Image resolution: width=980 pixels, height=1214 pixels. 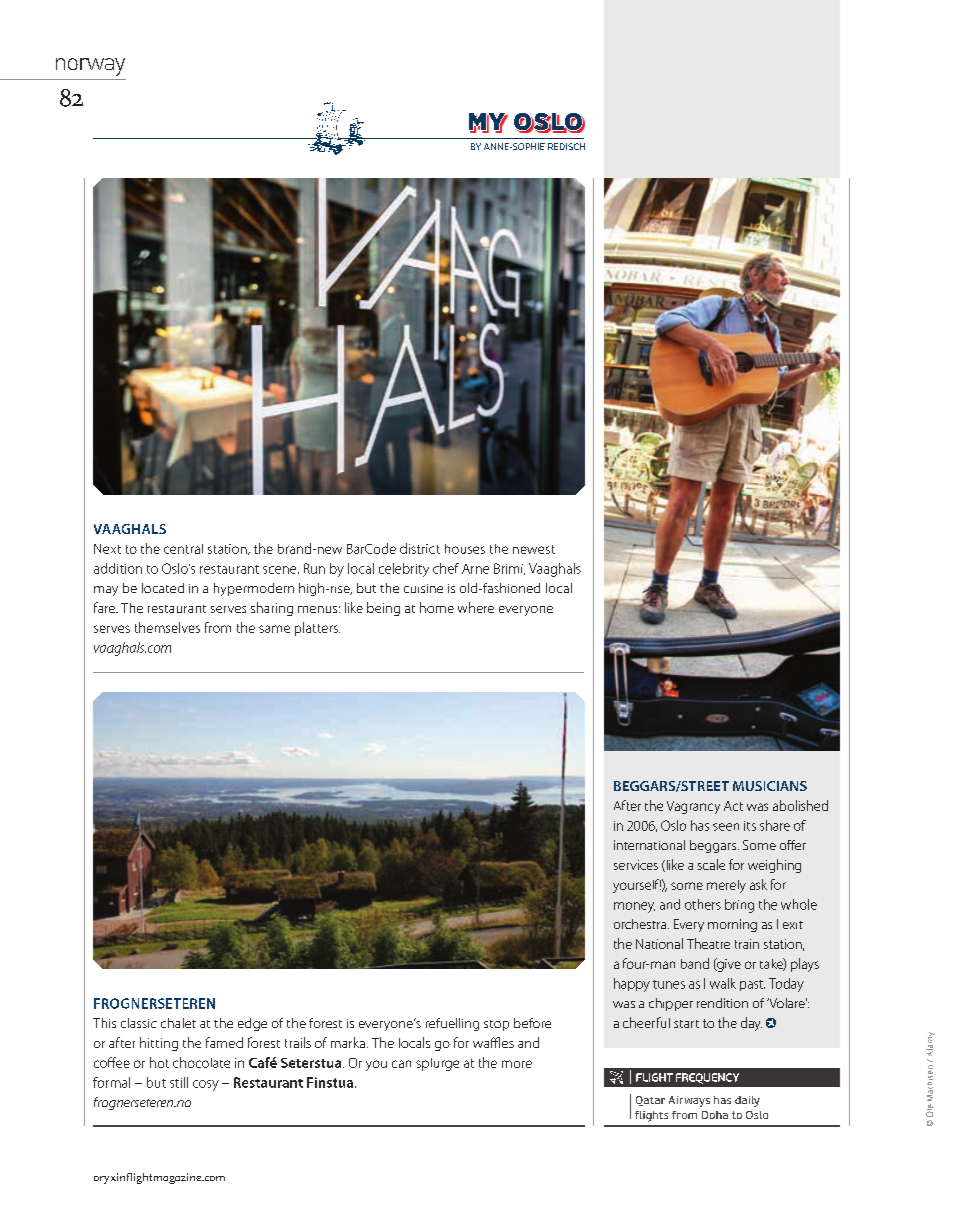 I want to click on where, so click(x=476, y=607).
